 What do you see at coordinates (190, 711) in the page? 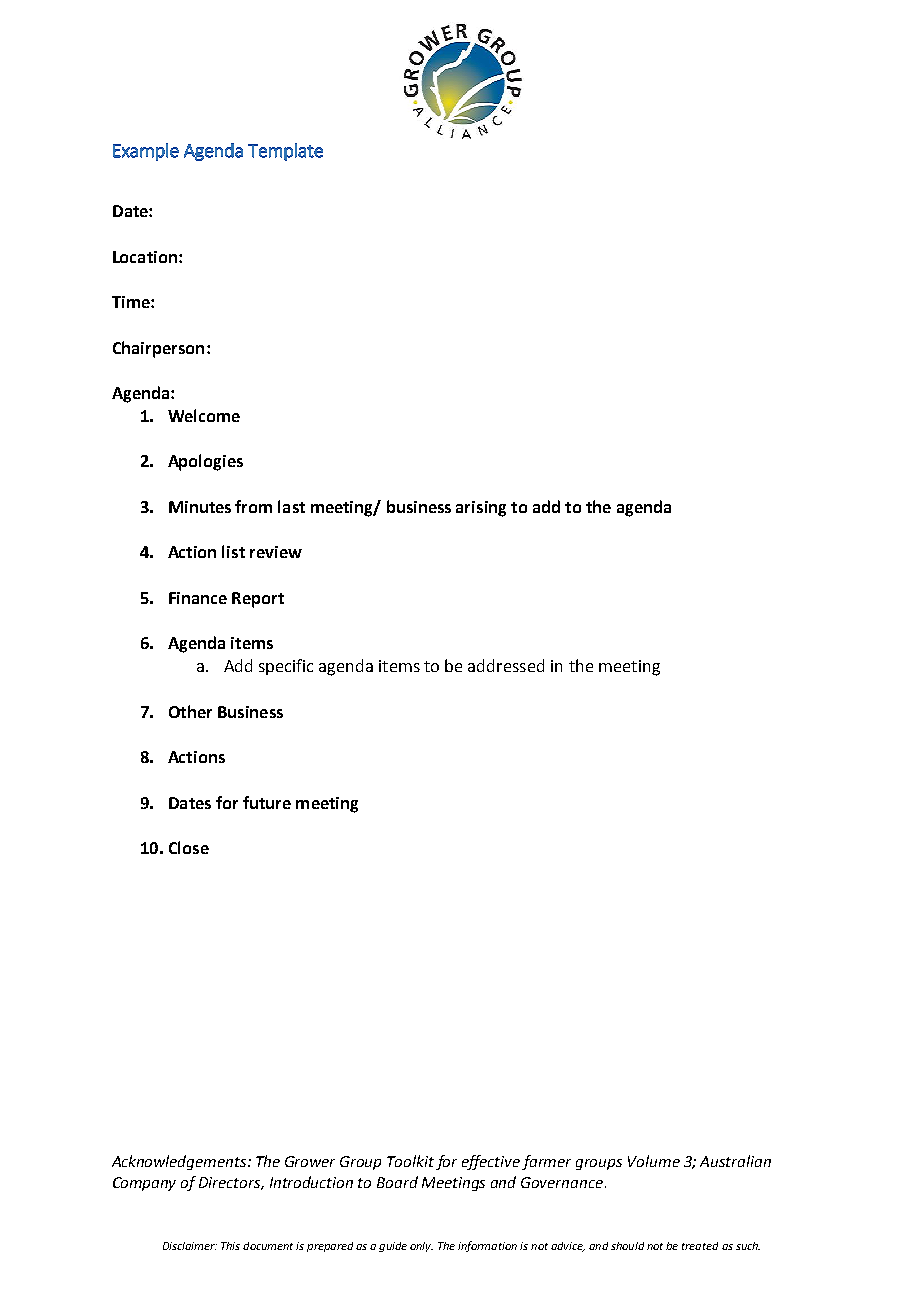
I see `Other` at bounding box center [190, 711].
